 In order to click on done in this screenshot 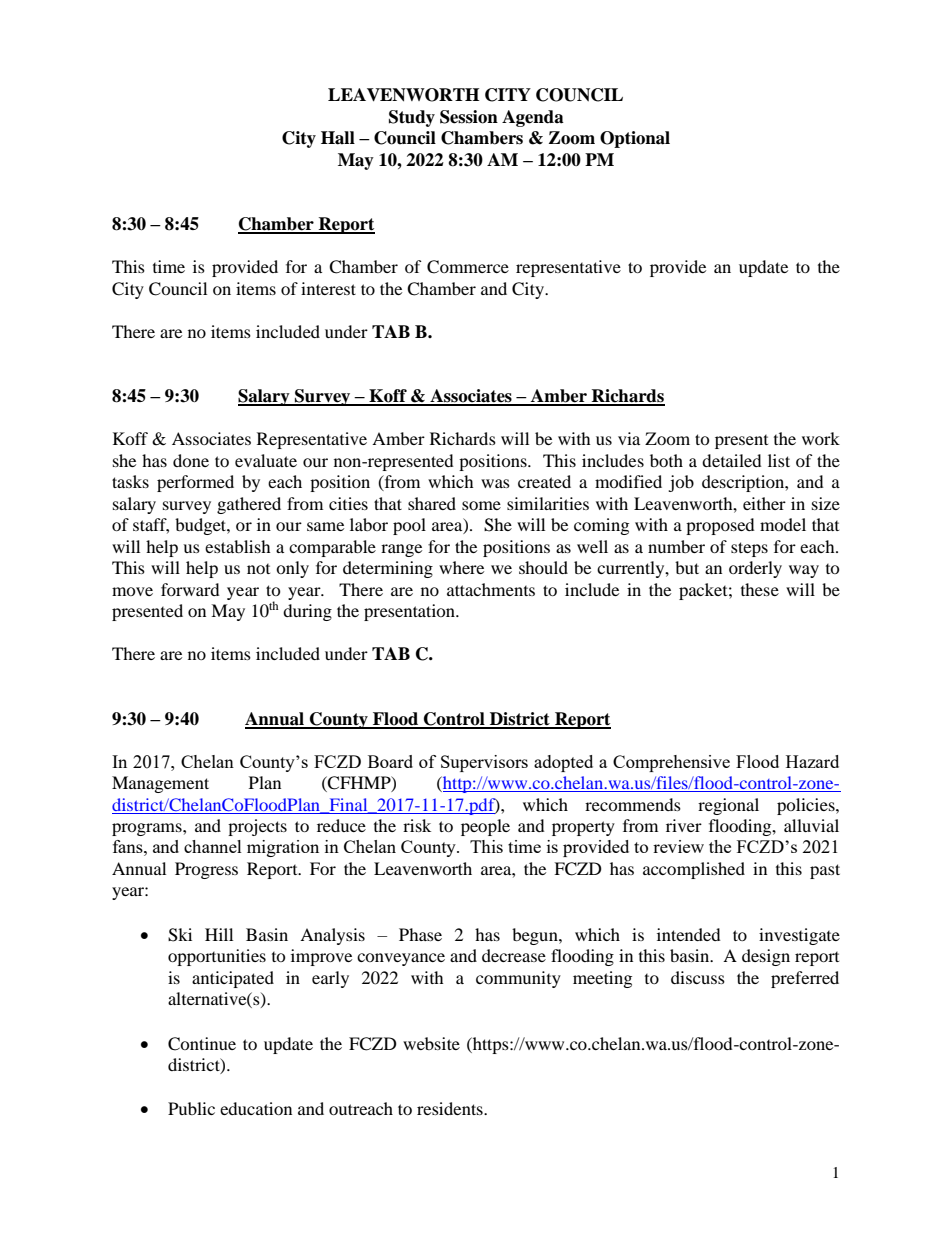, I will do `click(191, 460)`.
